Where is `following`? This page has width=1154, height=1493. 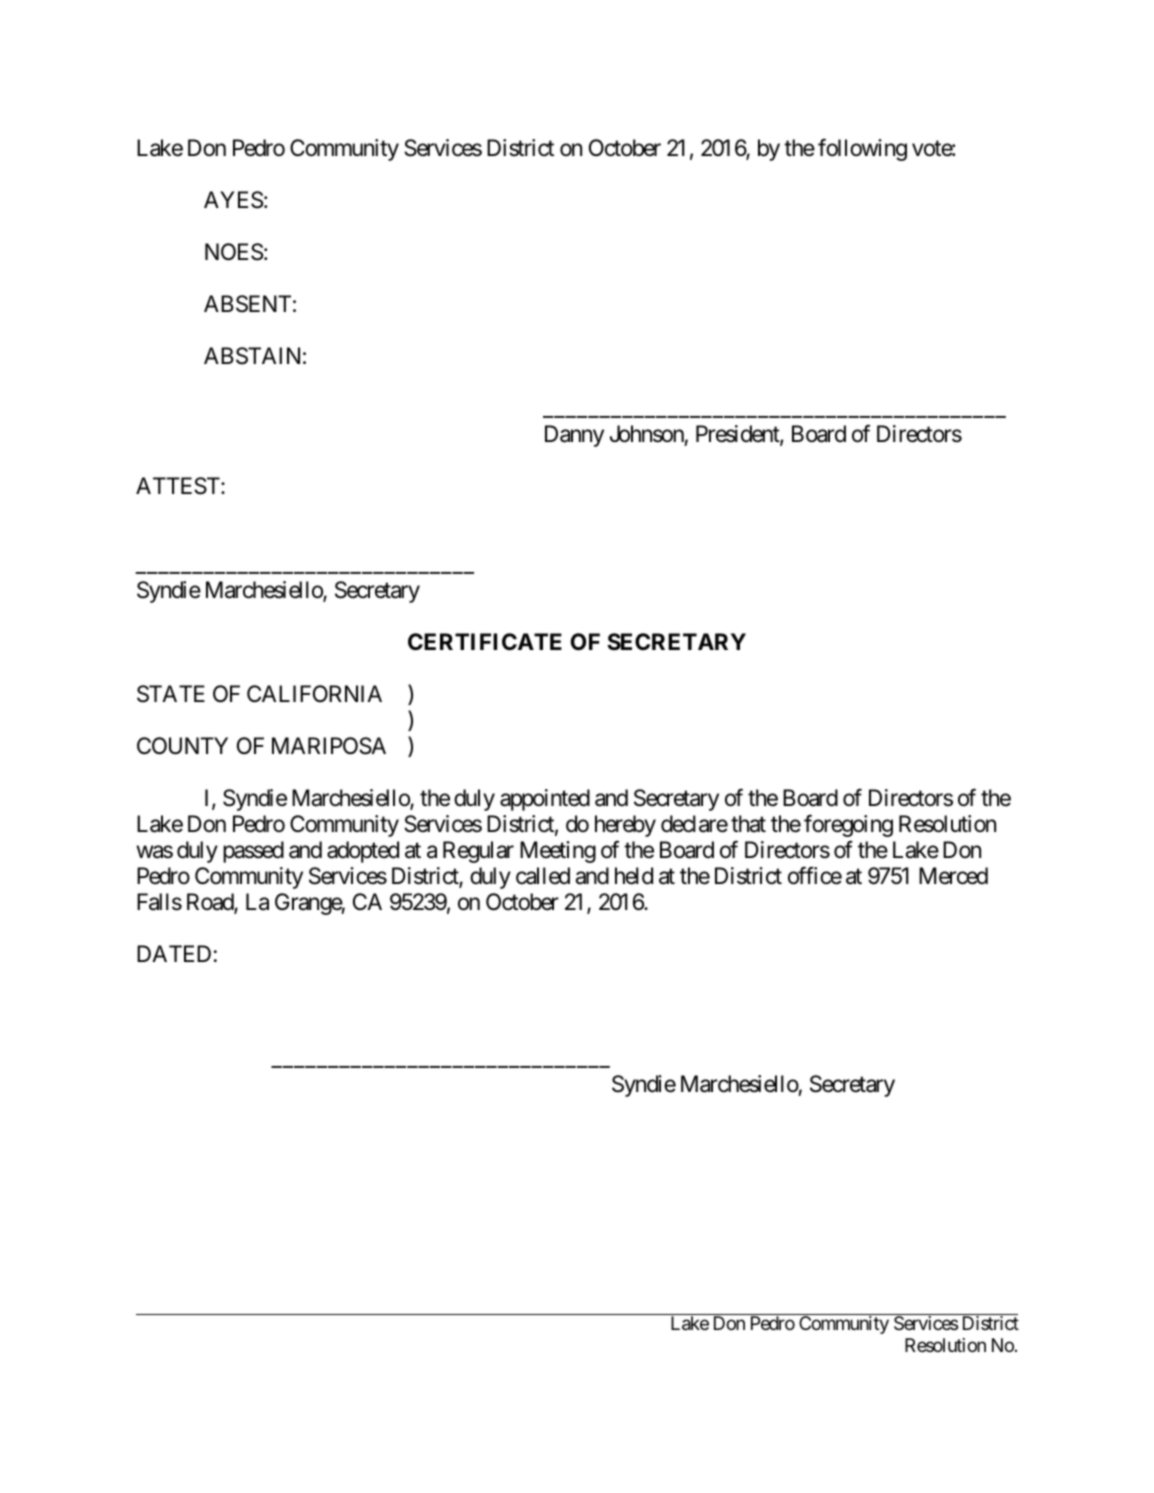
following is located at coordinates (862, 149).
